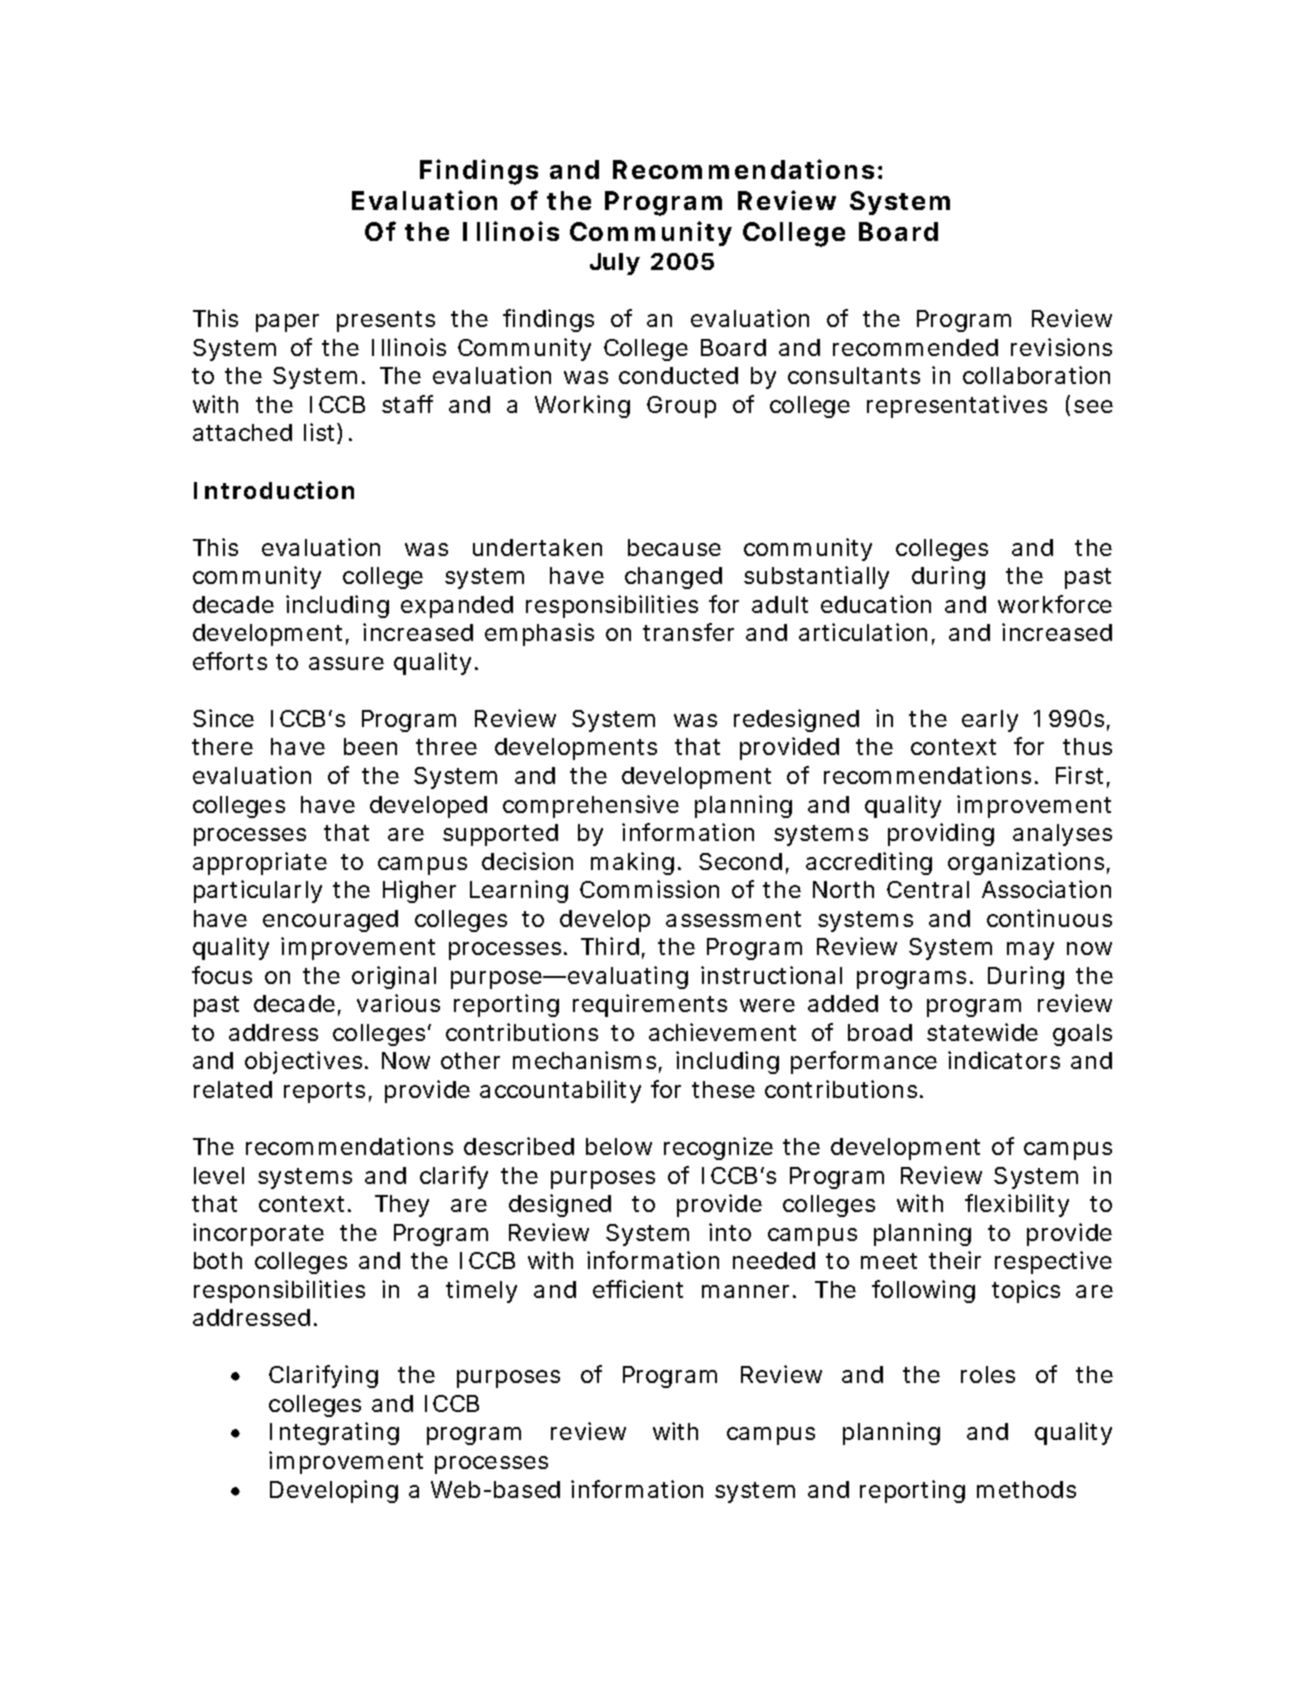 This document has height=1691, width=1306. What do you see at coordinates (287, 323) in the document?
I see `paper` at bounding box center [287, 323].
